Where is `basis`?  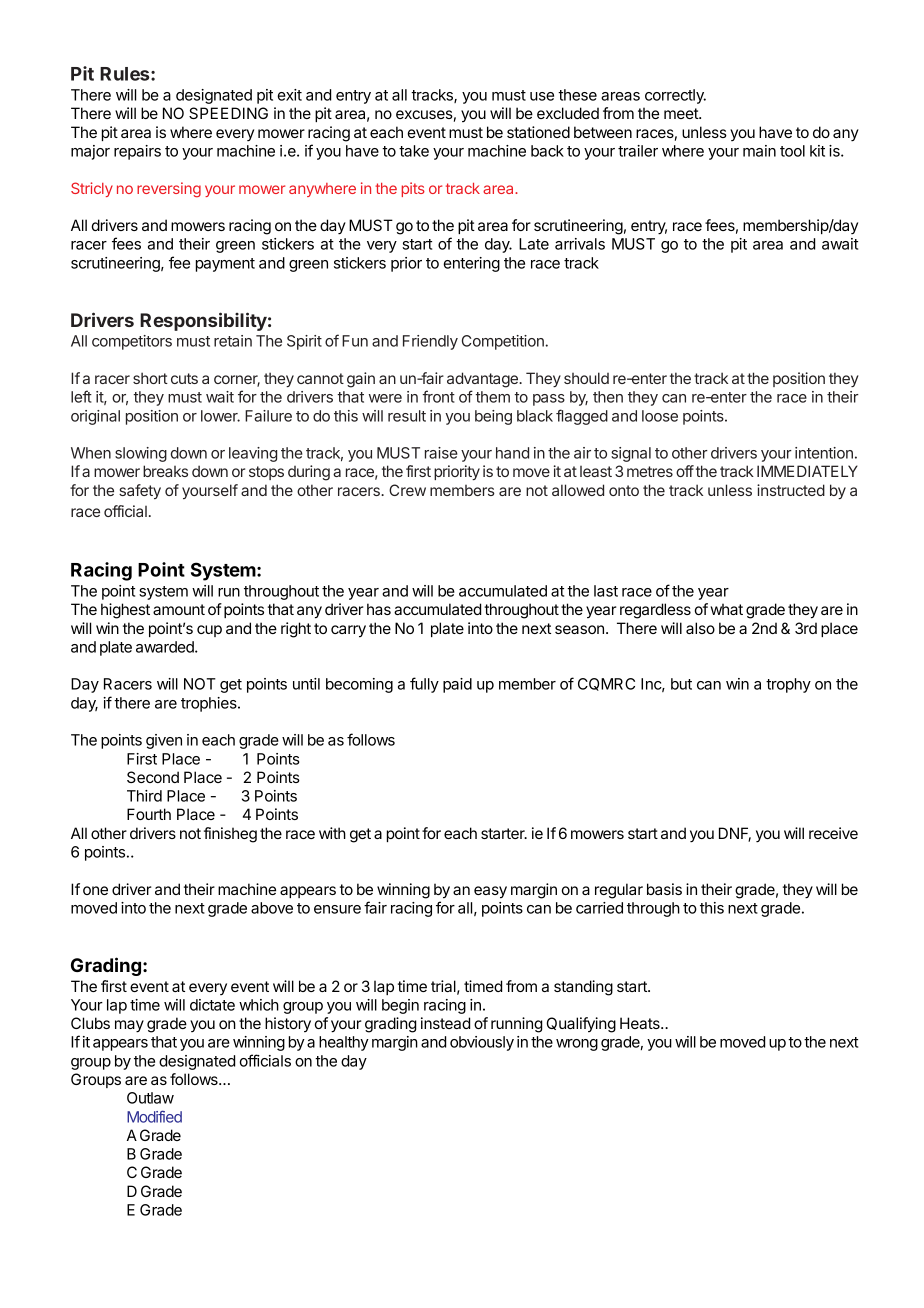
basis is located at coordinates (664, 889).
